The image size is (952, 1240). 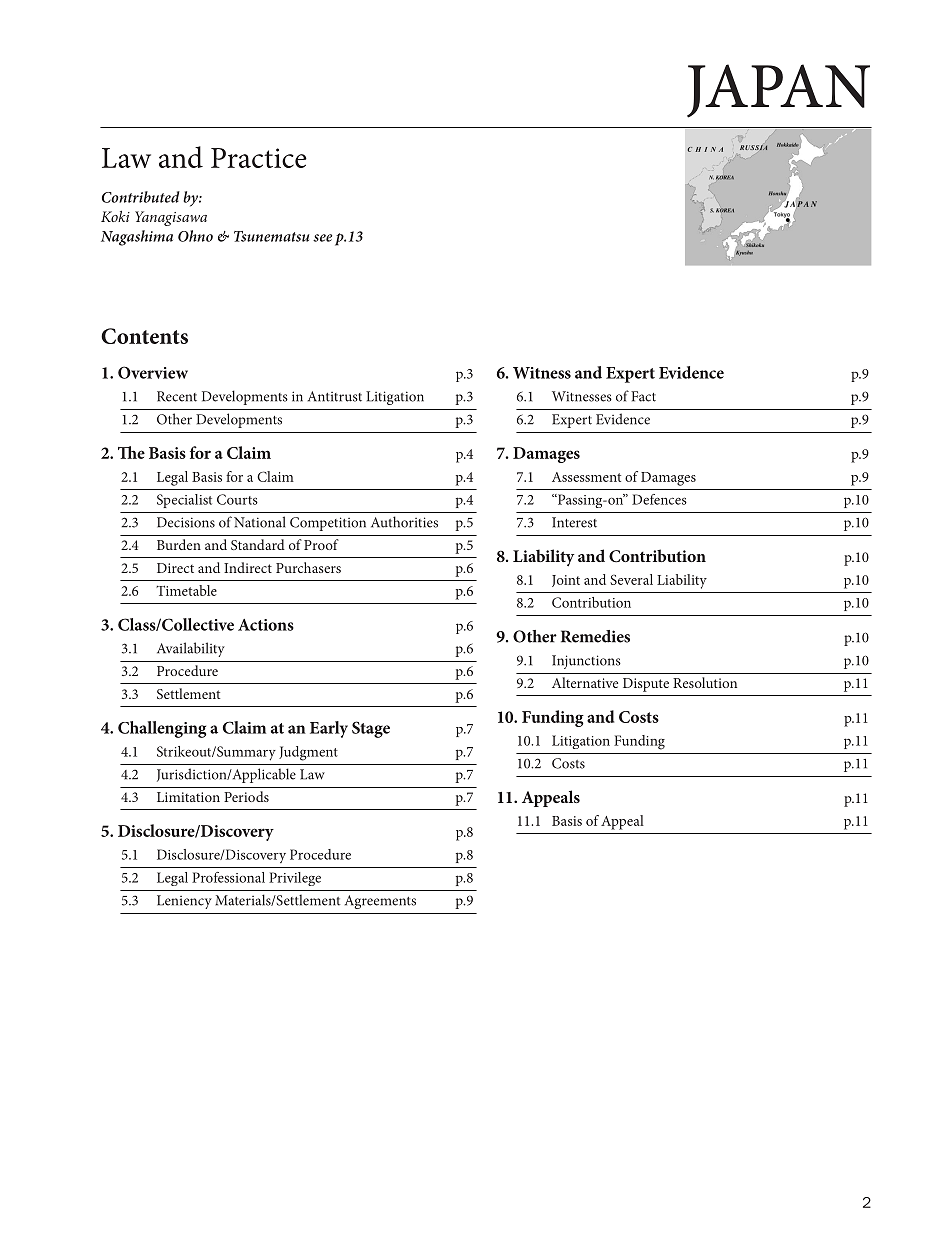 What do you see at coordinates (335, 396) in the page?
I see `Antitrust` at bounding box center [335, 396].
